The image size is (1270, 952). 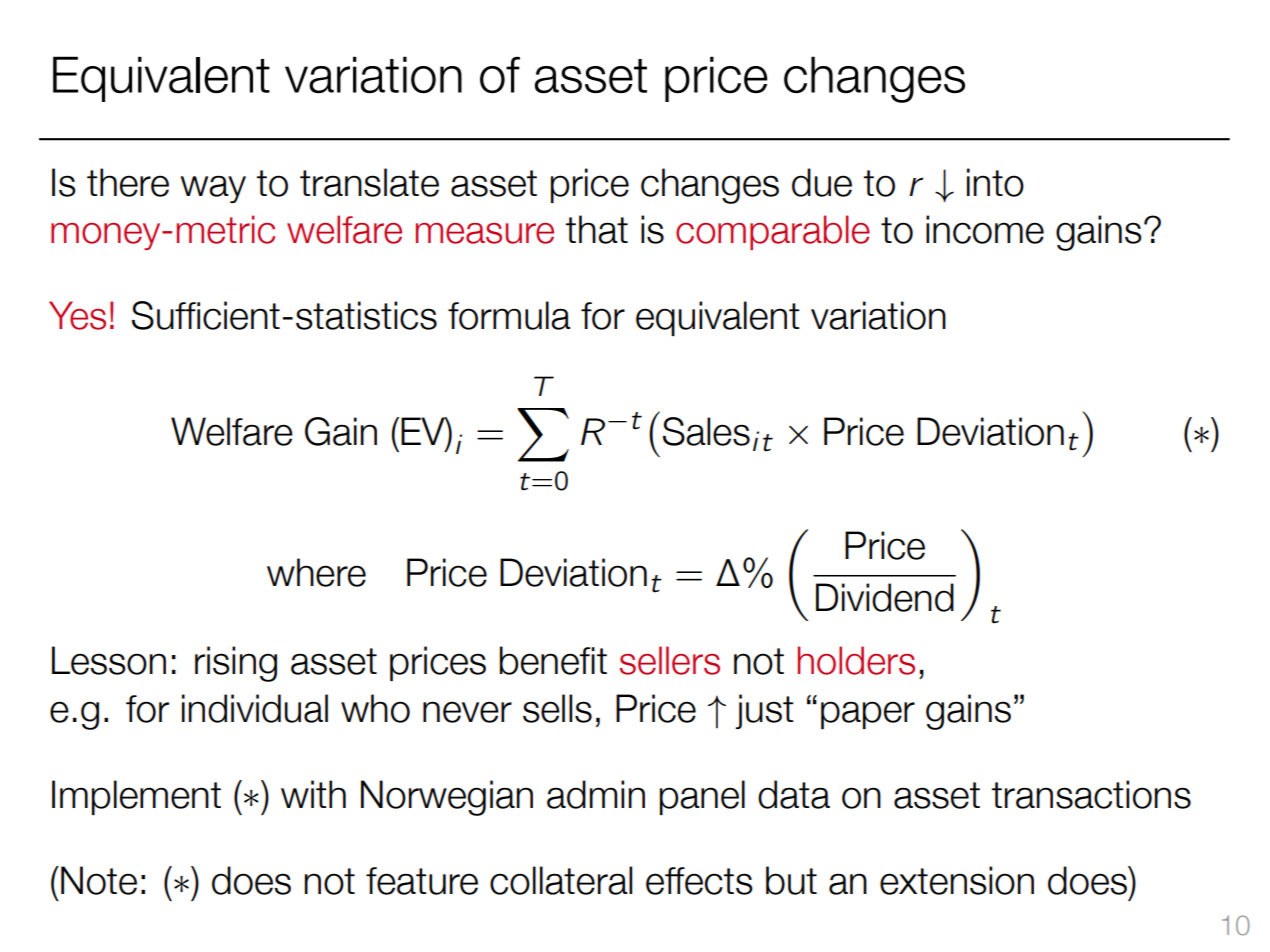 I want to click on sellers, so click(x=670, y=660).
